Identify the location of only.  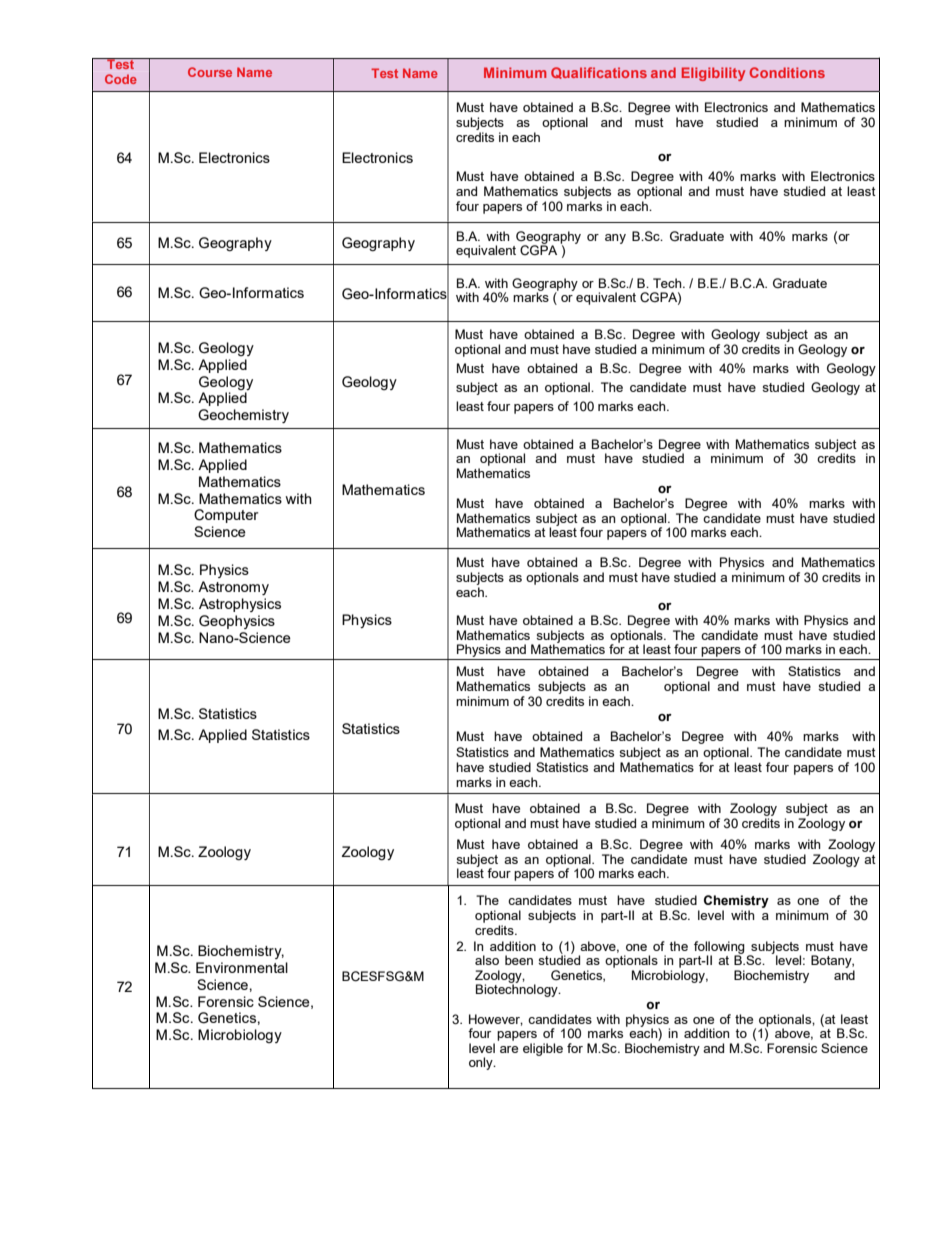
(482, 1063).
